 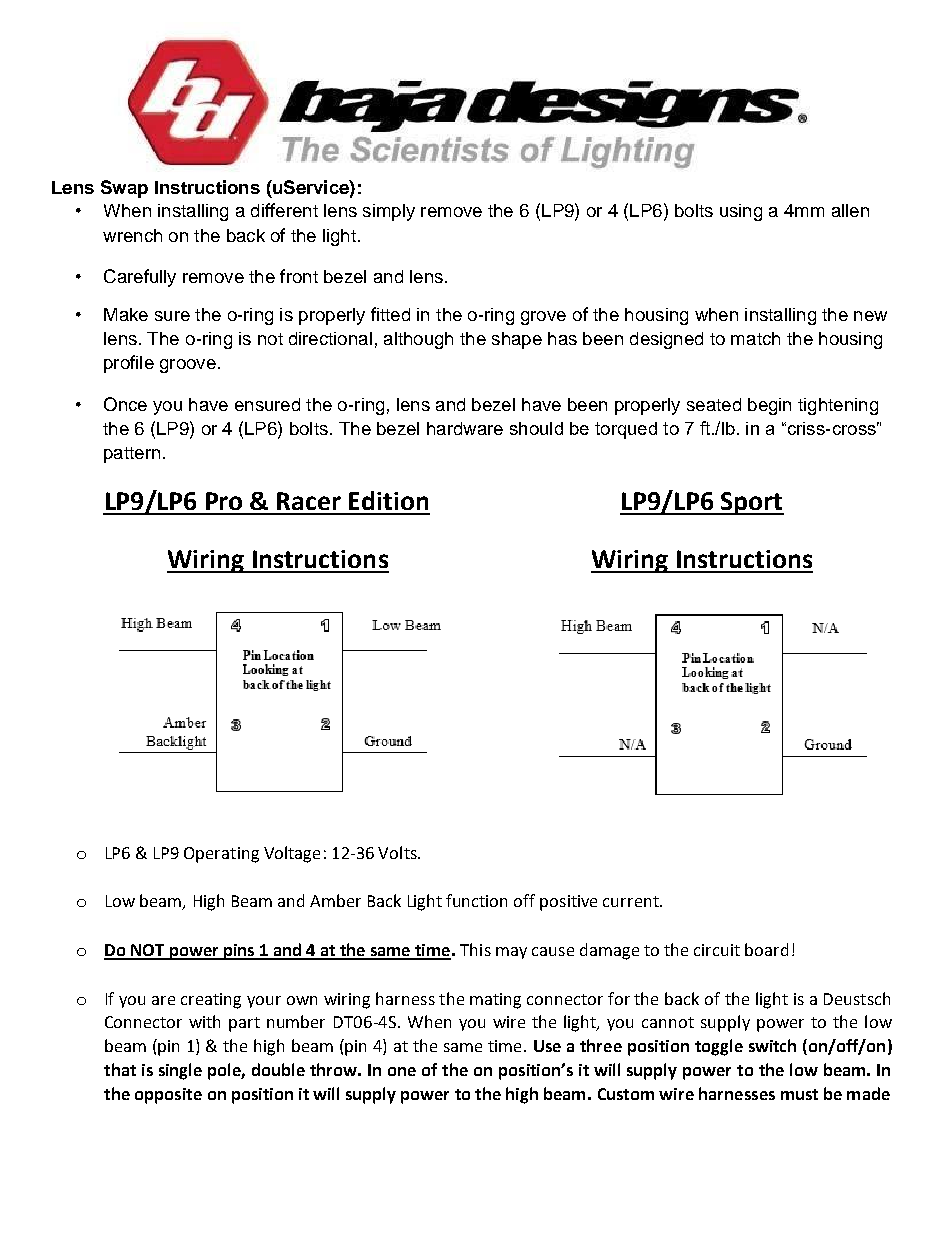 What do you see at coordinates (388, 500) in the screenshot?
I see `Edition` at bounding box center [388, 500].
